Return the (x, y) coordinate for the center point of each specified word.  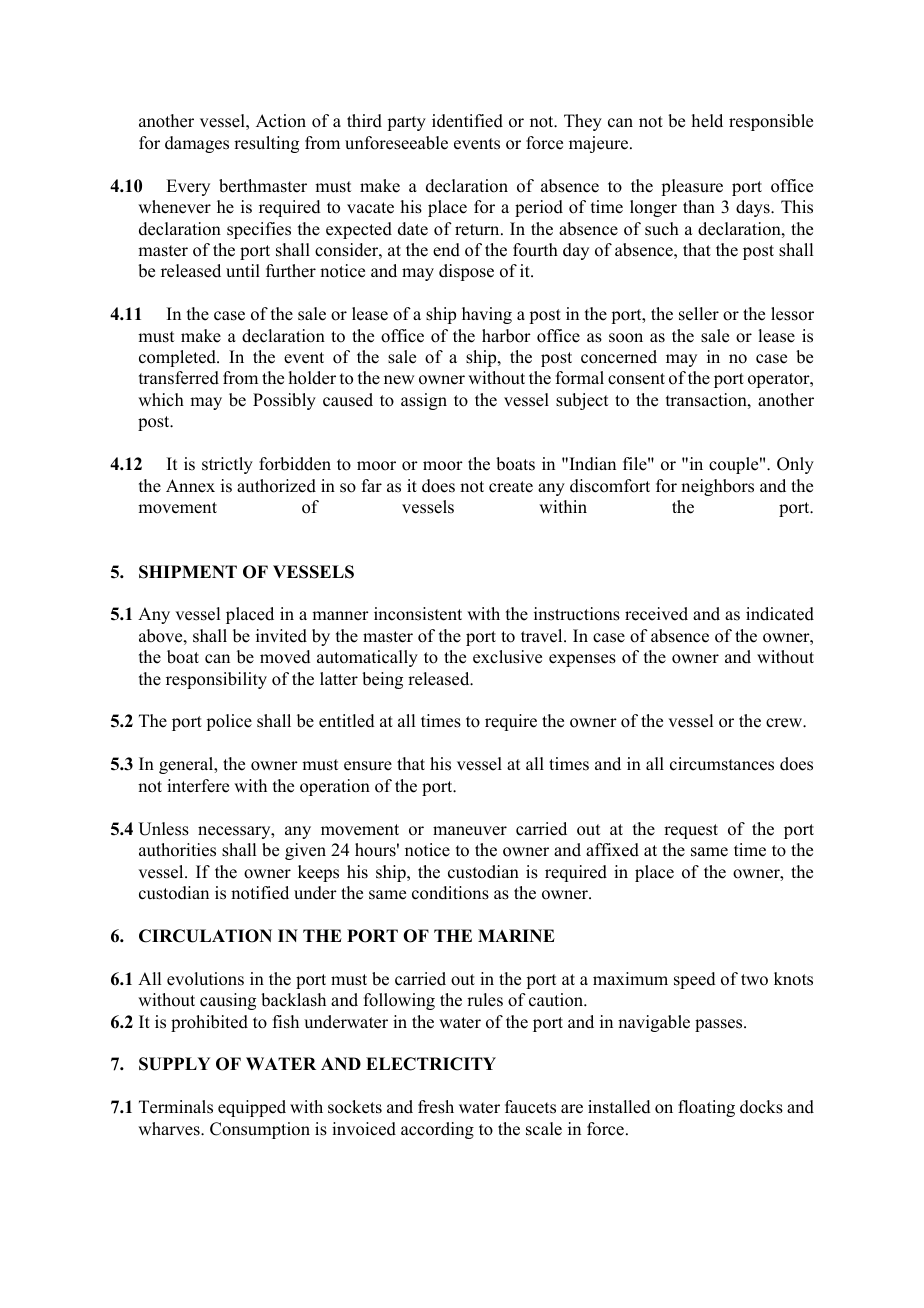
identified (467, 121)
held (707, 121)
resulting (266, 144)
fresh (436, 1107)
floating (706, 1108)
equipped (252, 1108)
